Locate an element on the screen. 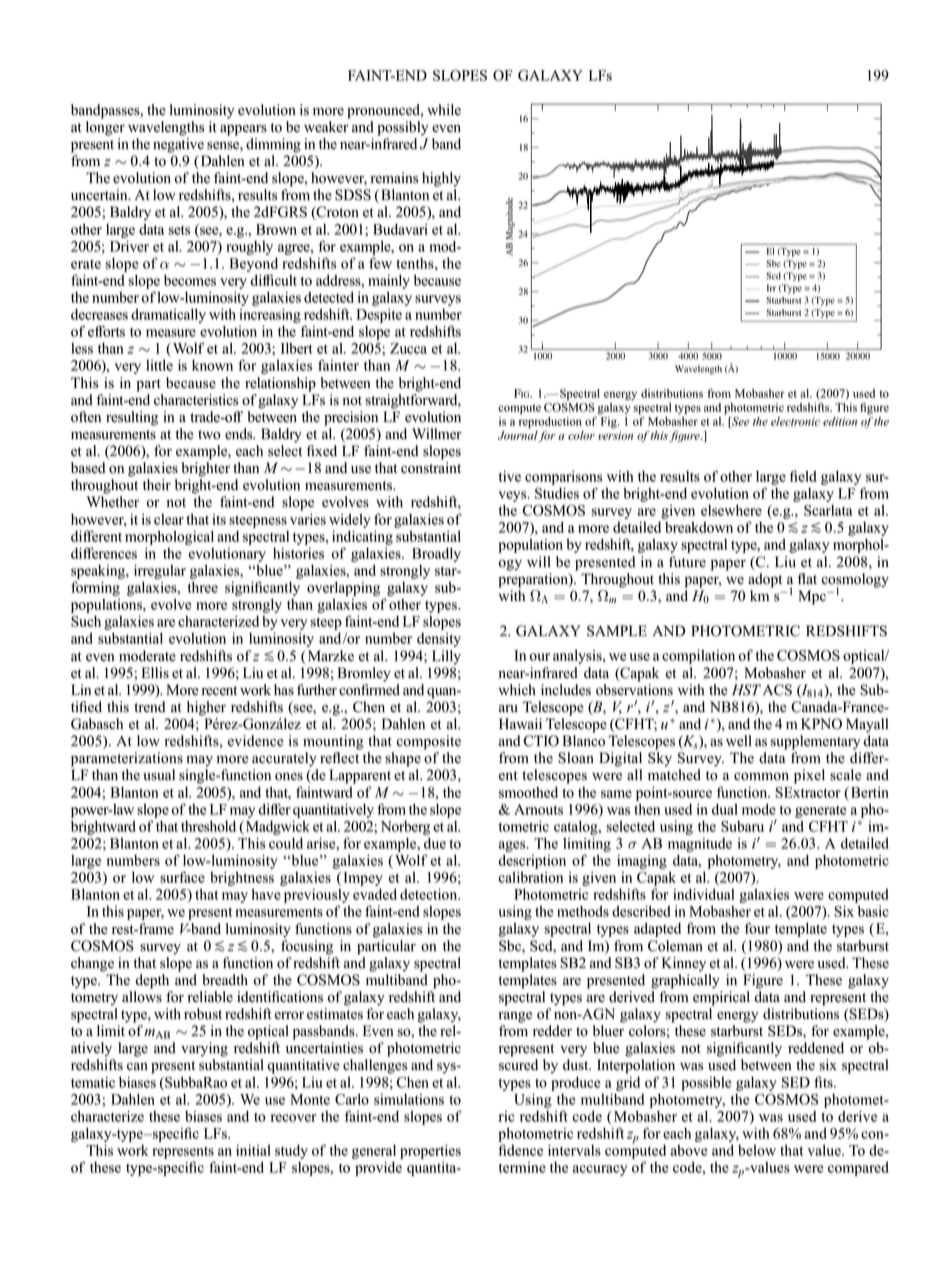  depth is located at coordinates (152, 981).
